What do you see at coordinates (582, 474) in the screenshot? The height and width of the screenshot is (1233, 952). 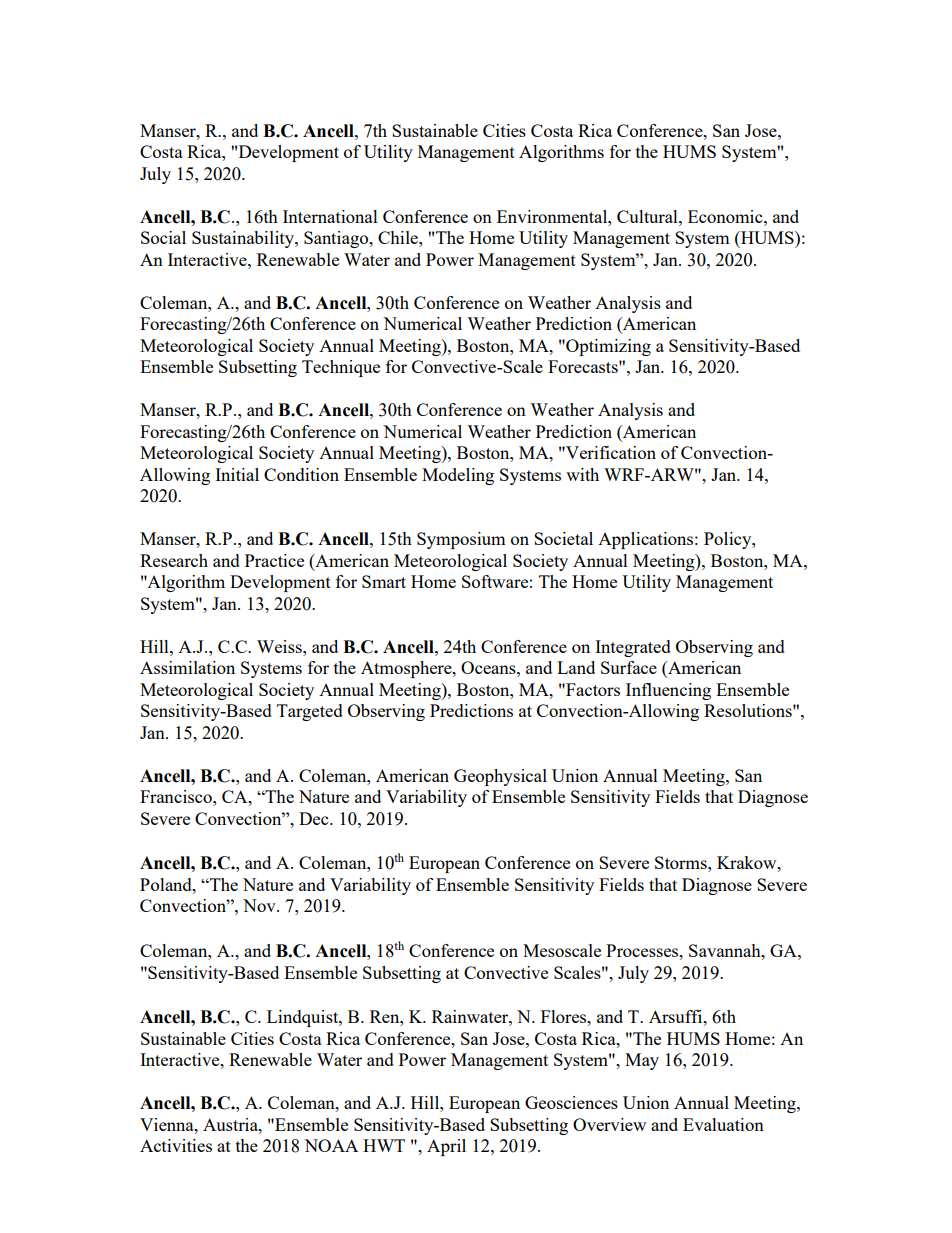 I see `with` at bounding box center [582, 474].
